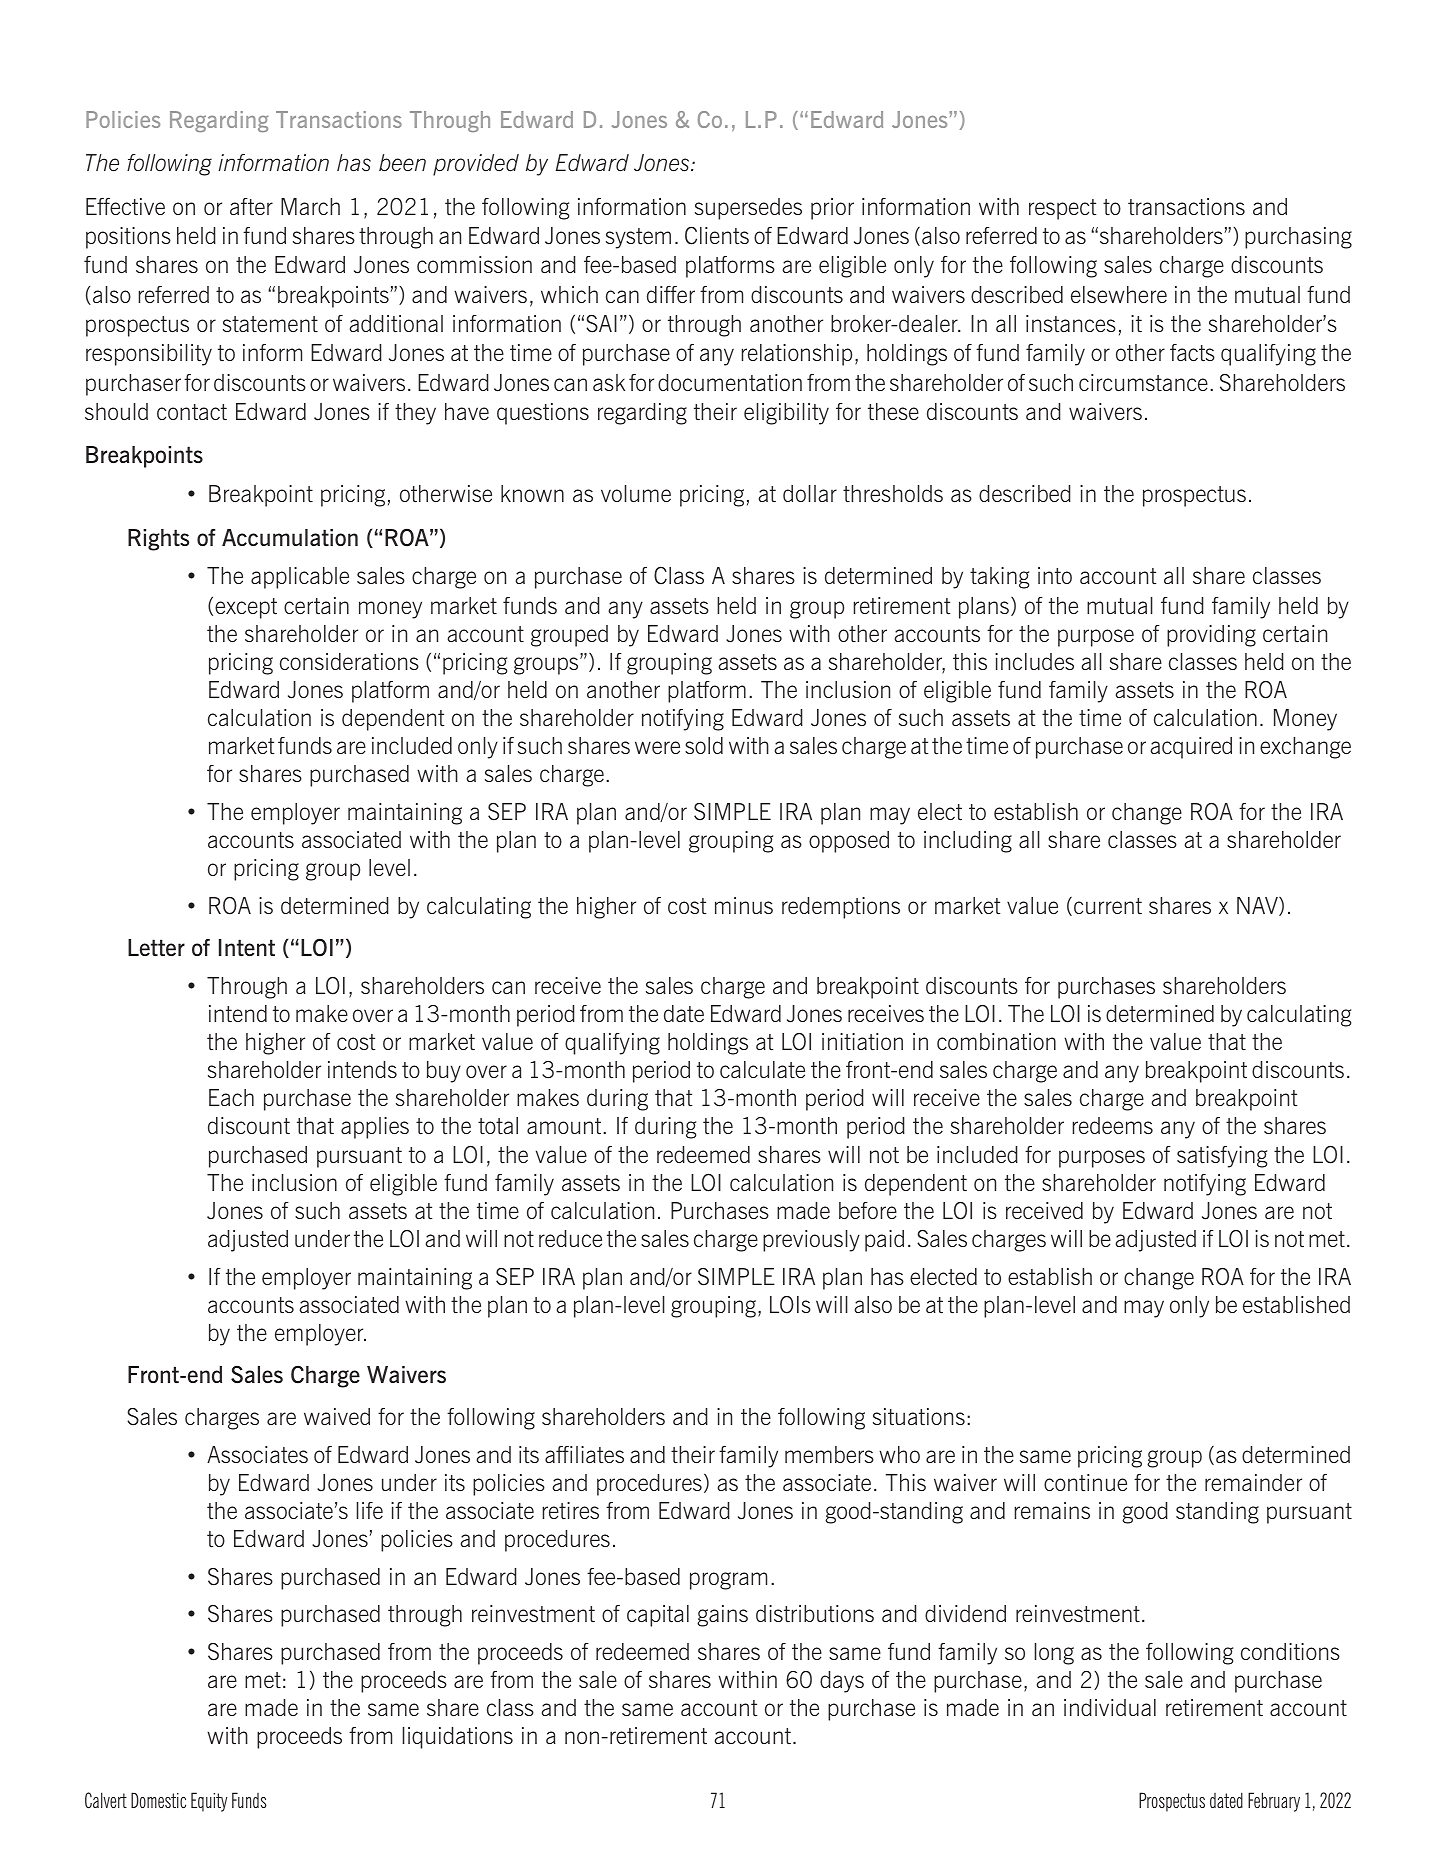 This document has height=1858, width=1436. What do you see at coordinates (717, 235) in the document?
I see `Clients` at bounding box center [717, 235].
